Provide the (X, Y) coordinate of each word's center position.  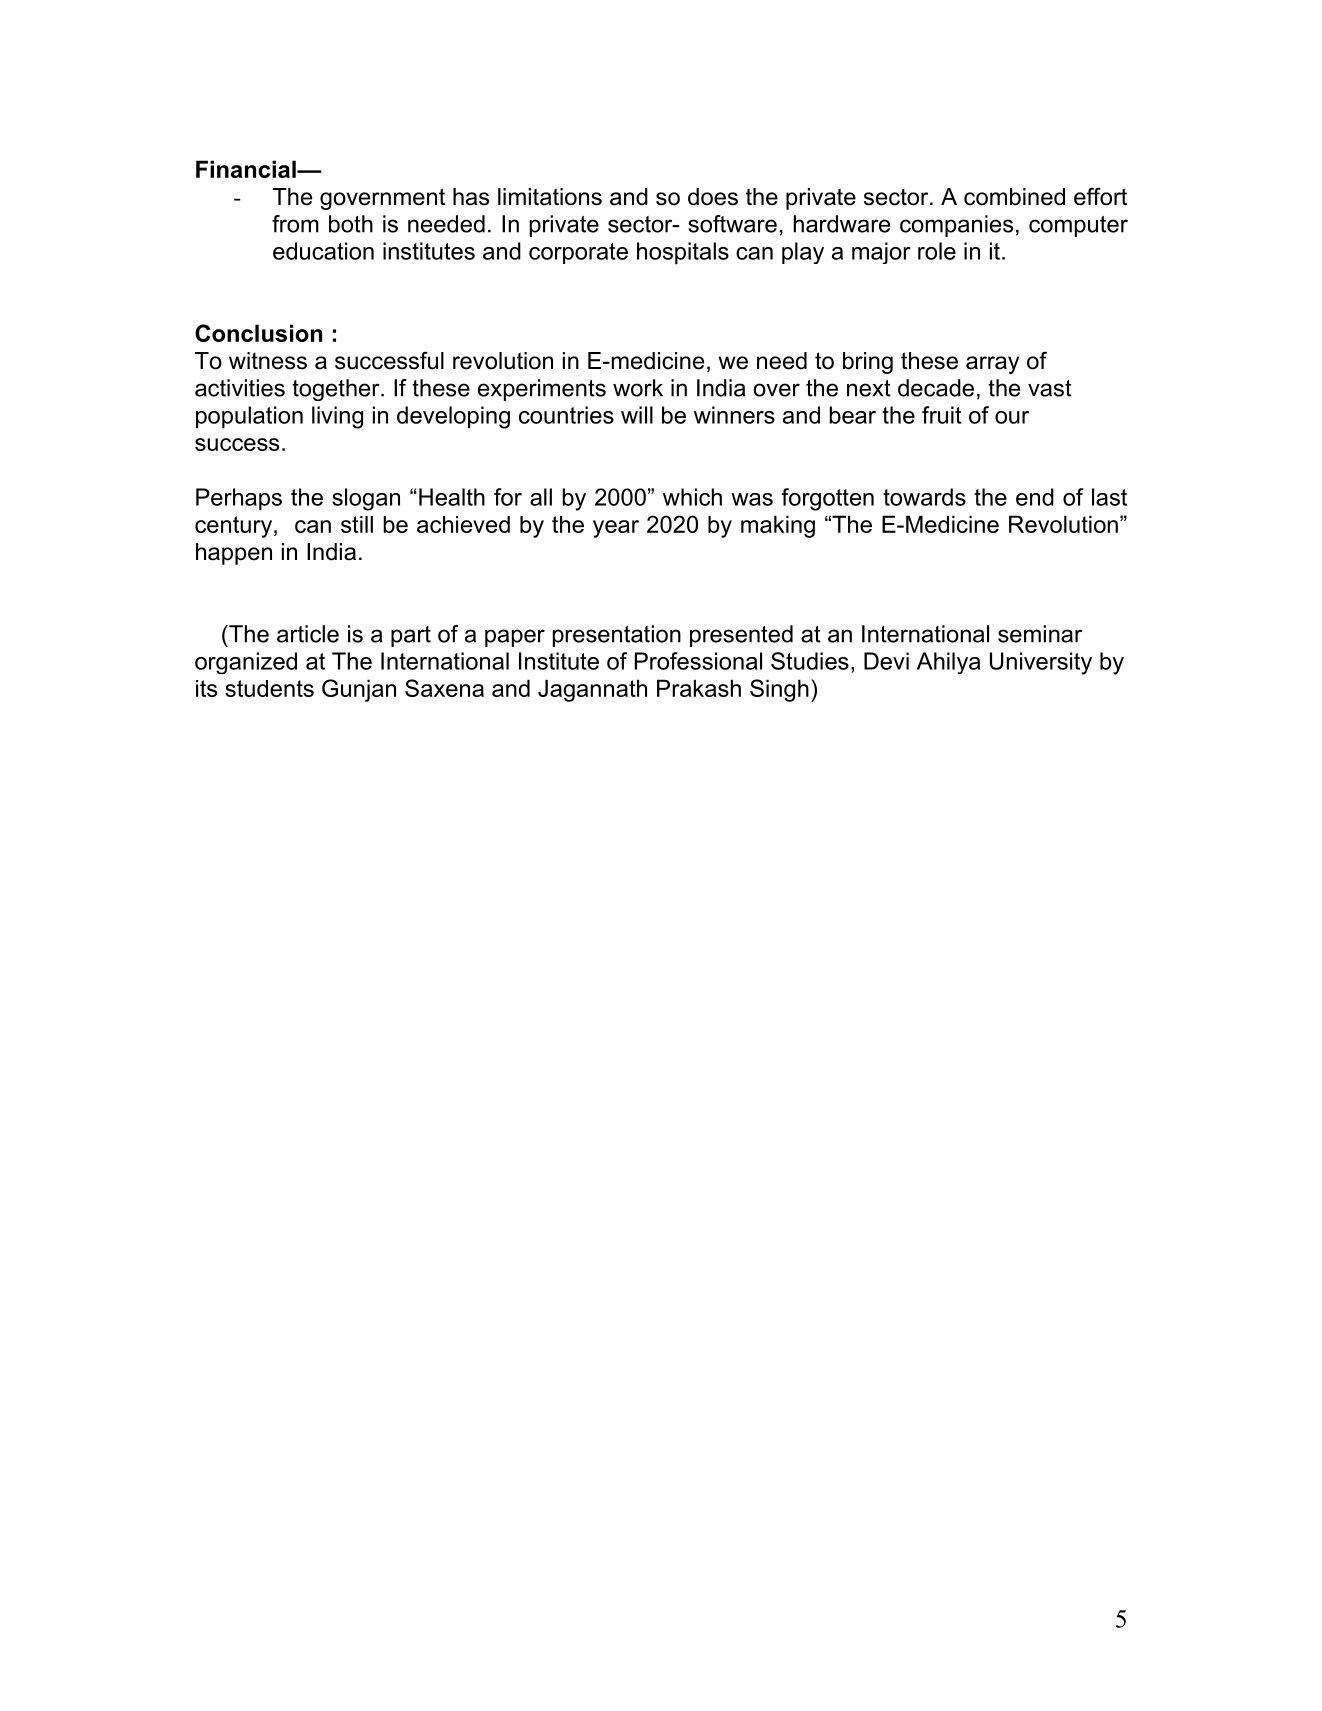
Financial (247, 169)
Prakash (699, 688)
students (269, 688)
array (992, 365)
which (692, 497)
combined (1014, 197)
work (638, 388)
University (1041, 663)
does (713, 197)
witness (268, 361)
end (1035, 497)
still (357, 524)
